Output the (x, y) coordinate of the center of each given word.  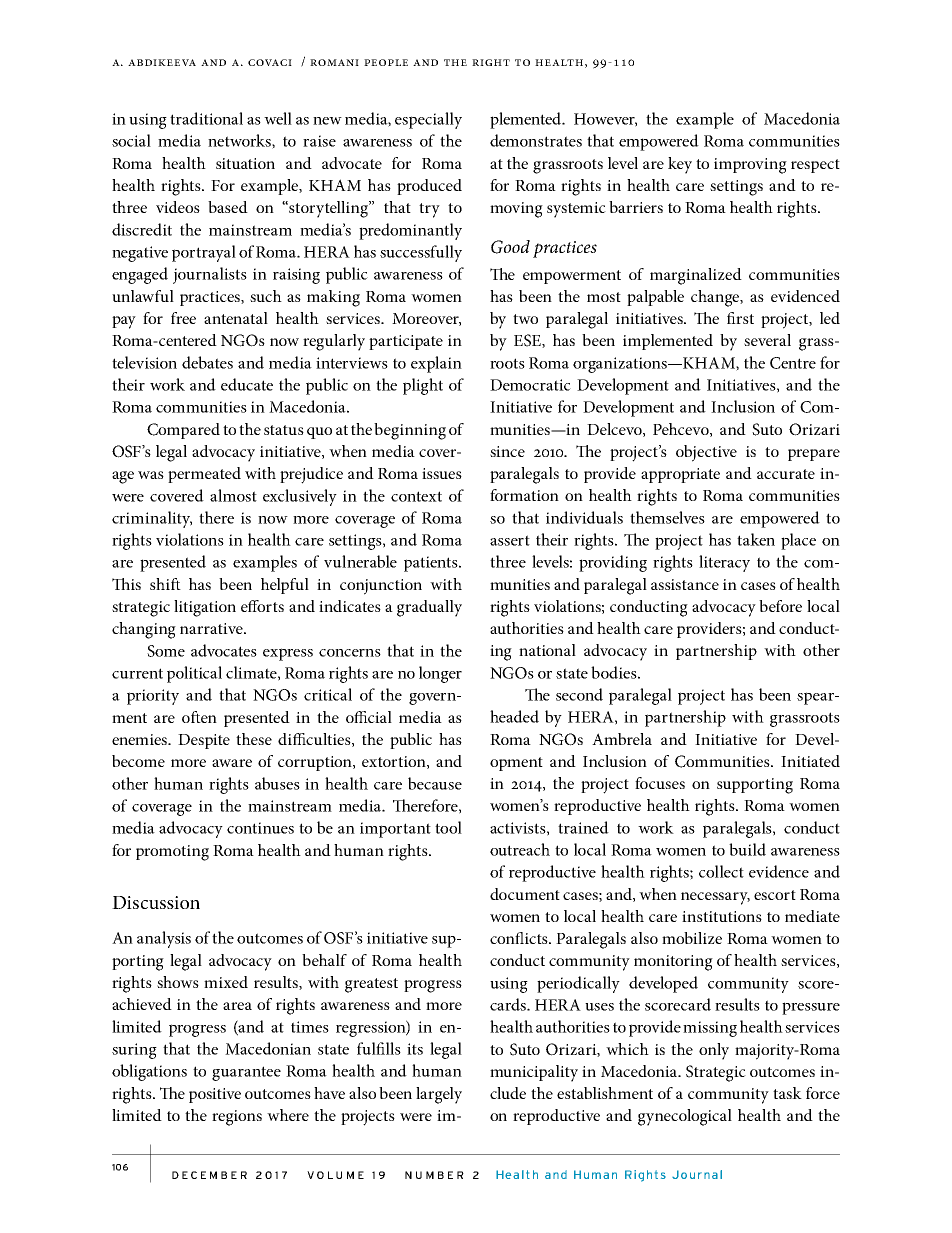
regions (237, 1118)
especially (428, 120)
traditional (206, 118)
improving (750, 166)
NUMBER (434, 1175)
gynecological (685, 1117)
